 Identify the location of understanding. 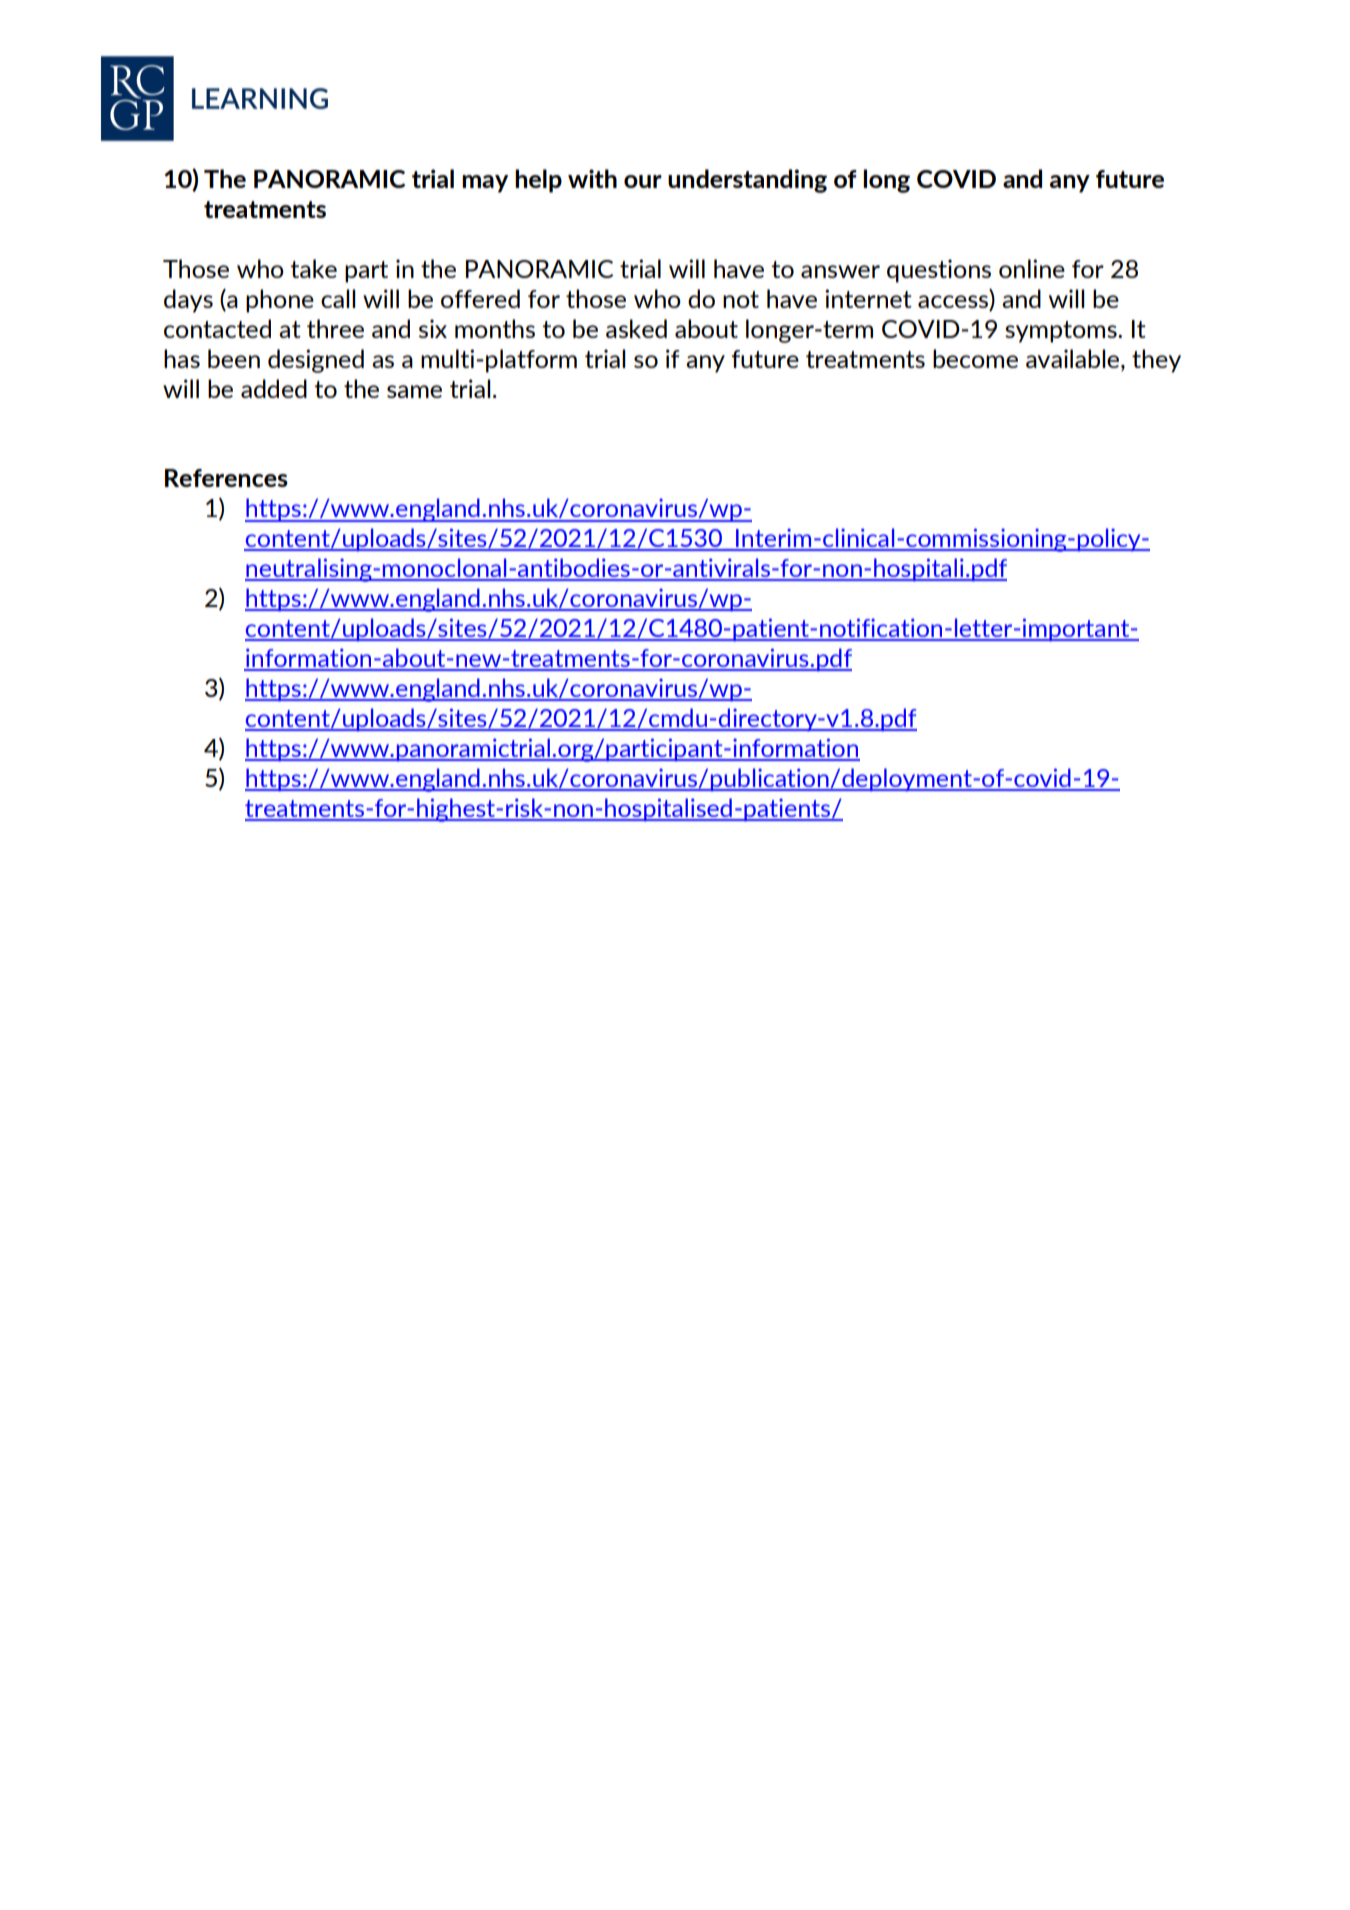
(747, 181).
